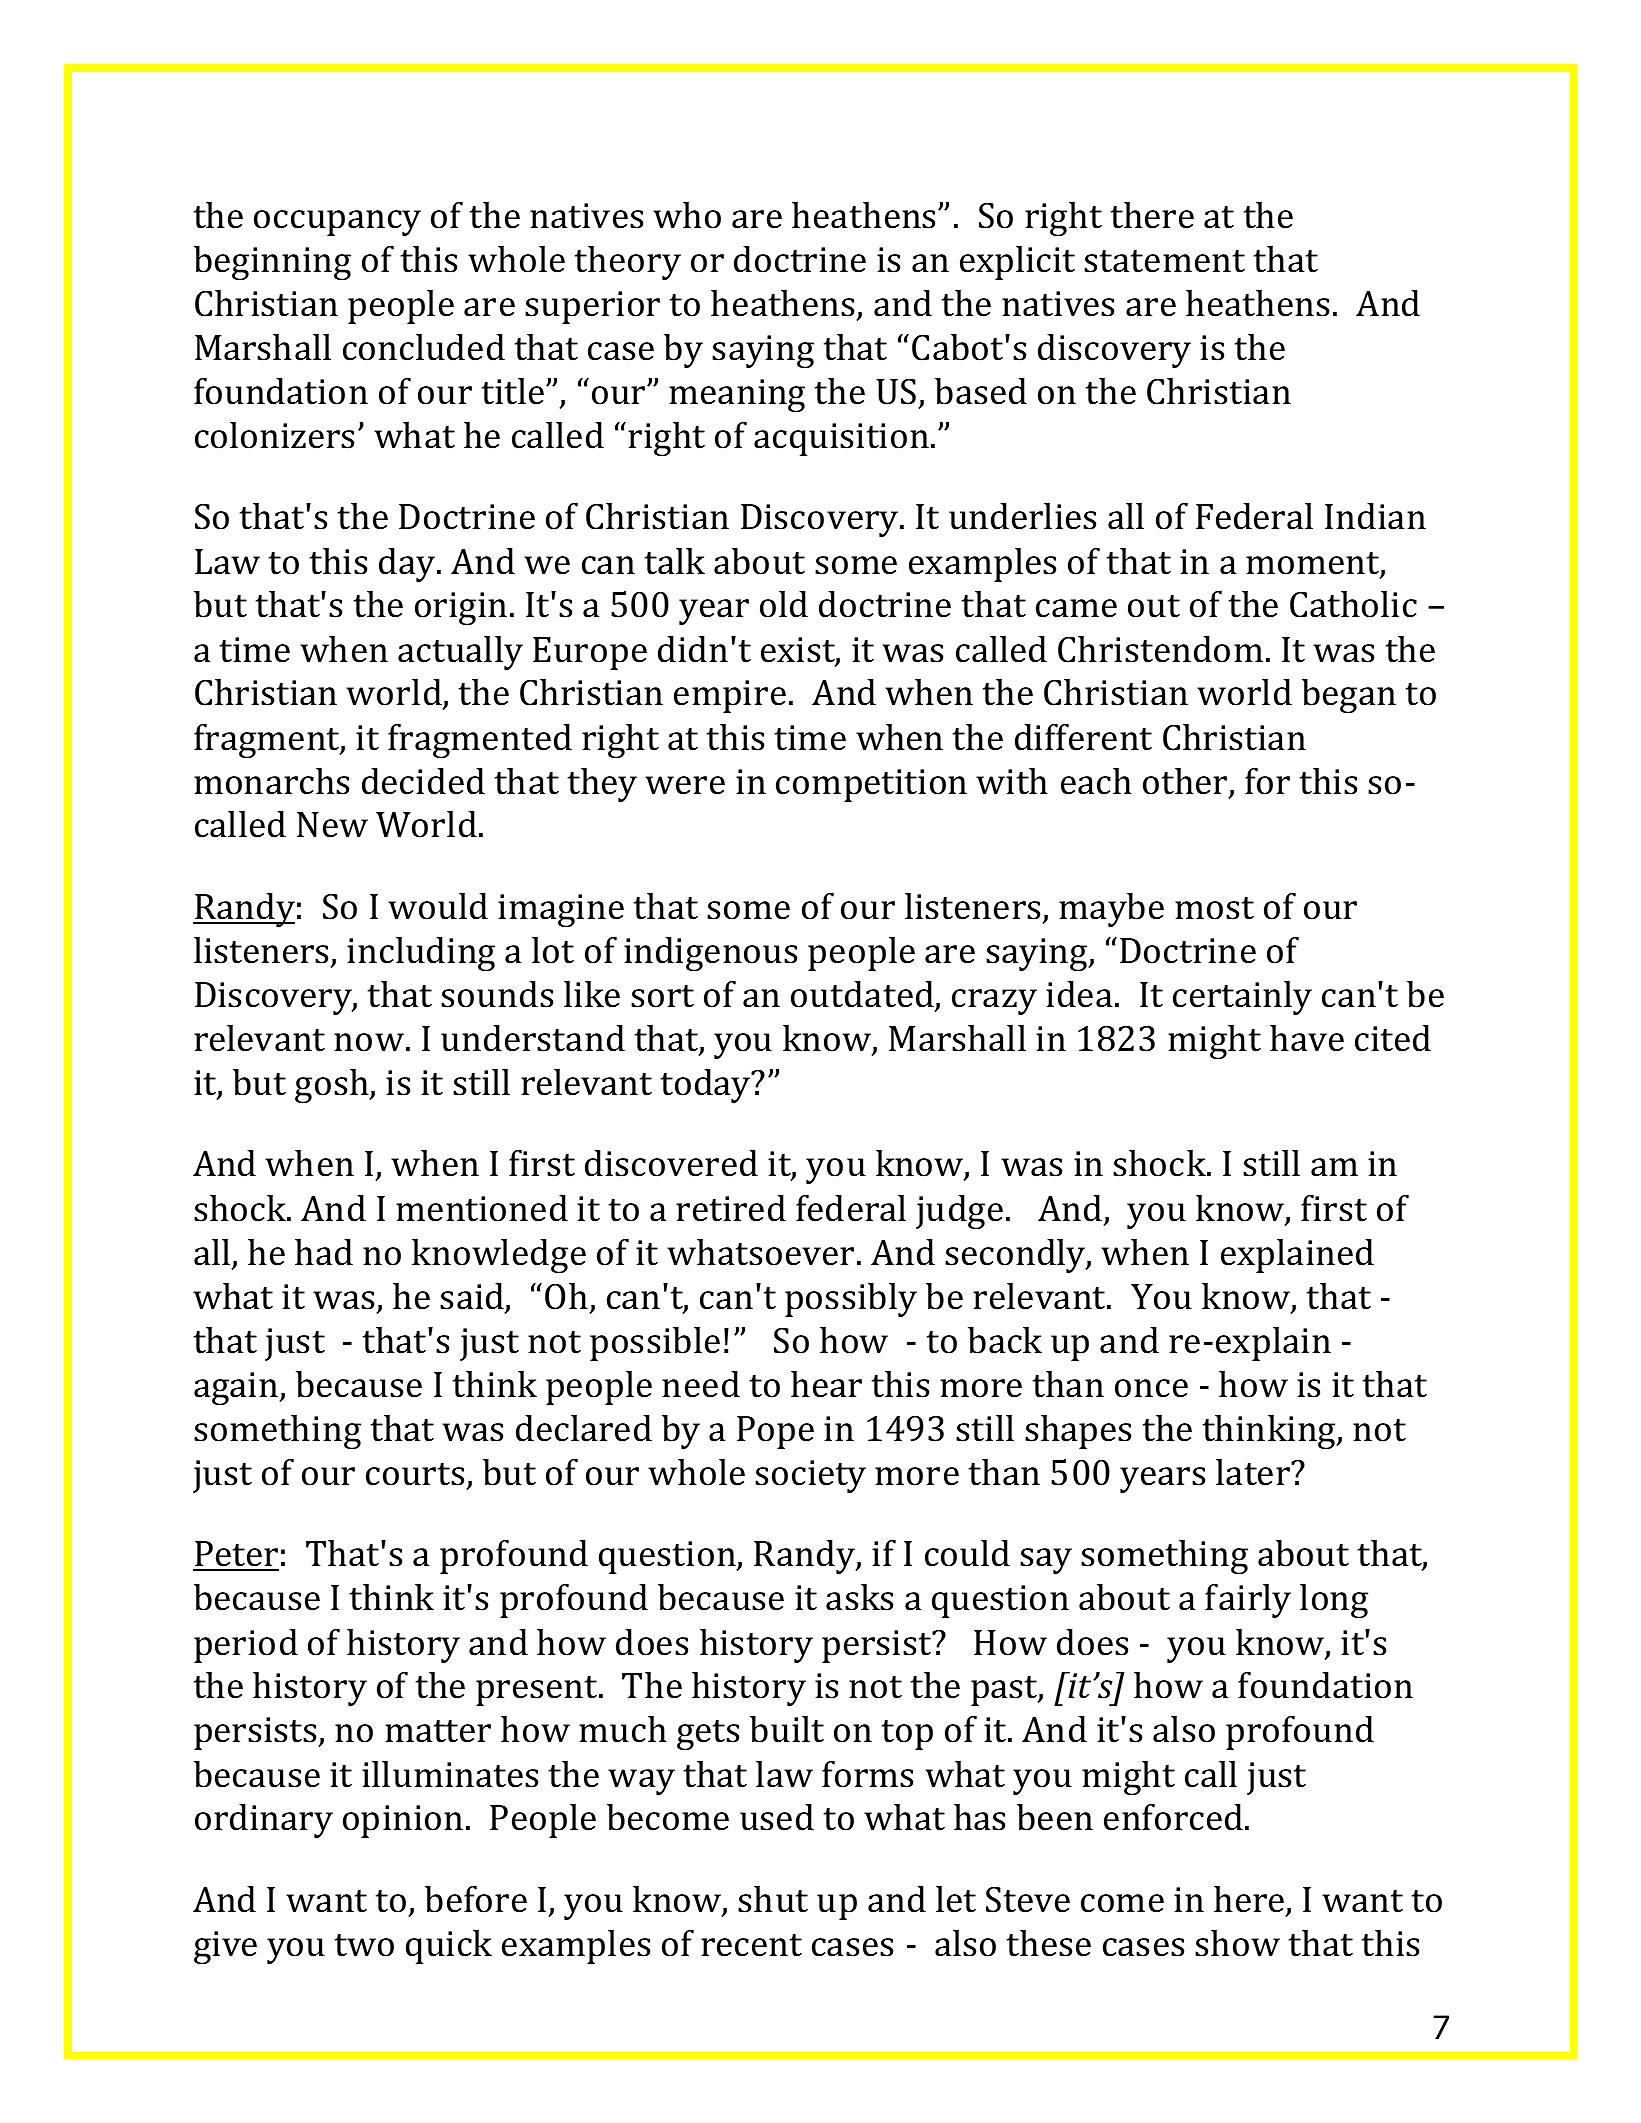 The image size is (1641, 2123). What do you see at coordinates (710, 954) in the screenshot?
I see `indigenous` at bounding box center [710, 954].
